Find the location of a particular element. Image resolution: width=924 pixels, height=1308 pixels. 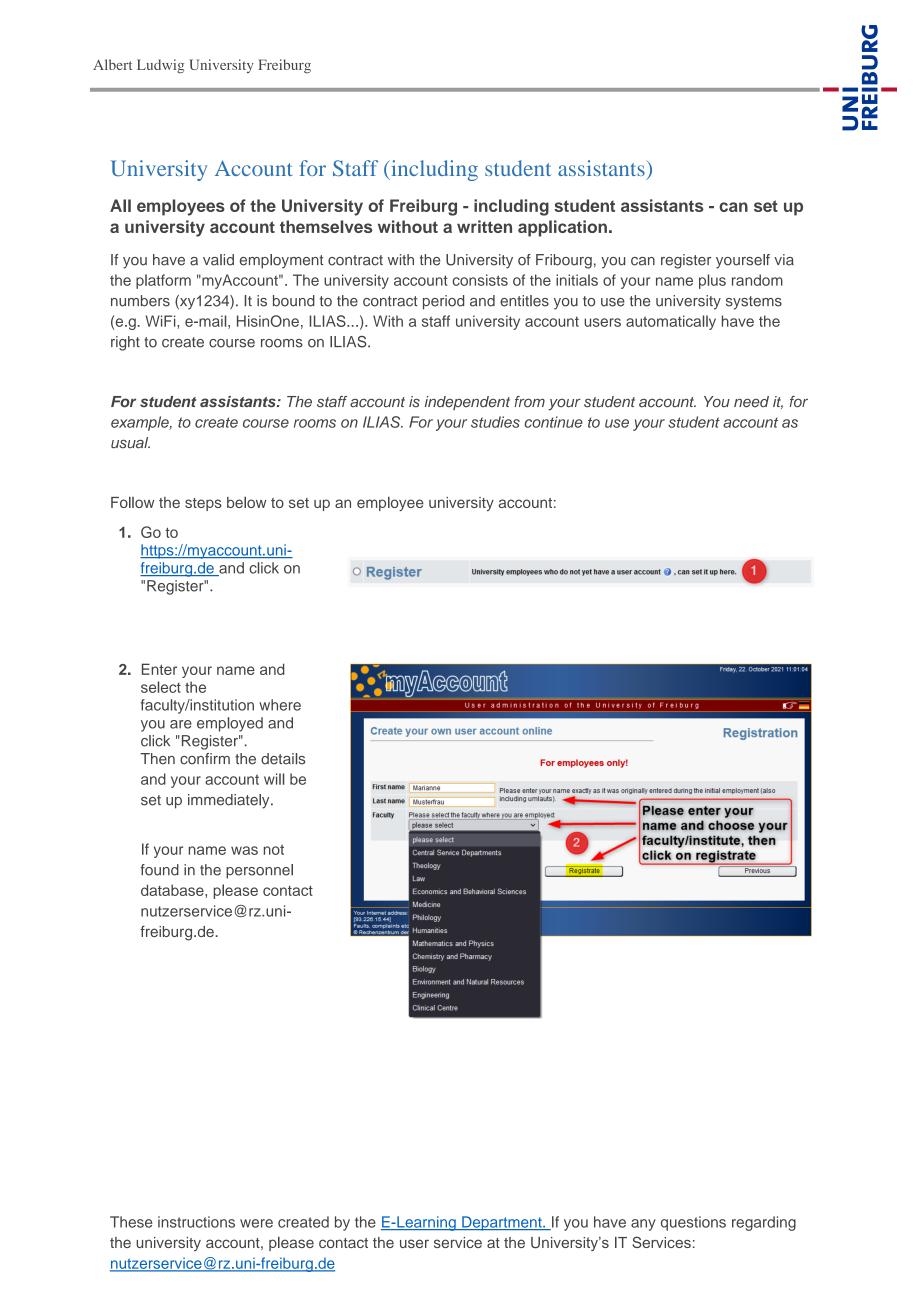

instructions is located at coordinates (196, 1222).
